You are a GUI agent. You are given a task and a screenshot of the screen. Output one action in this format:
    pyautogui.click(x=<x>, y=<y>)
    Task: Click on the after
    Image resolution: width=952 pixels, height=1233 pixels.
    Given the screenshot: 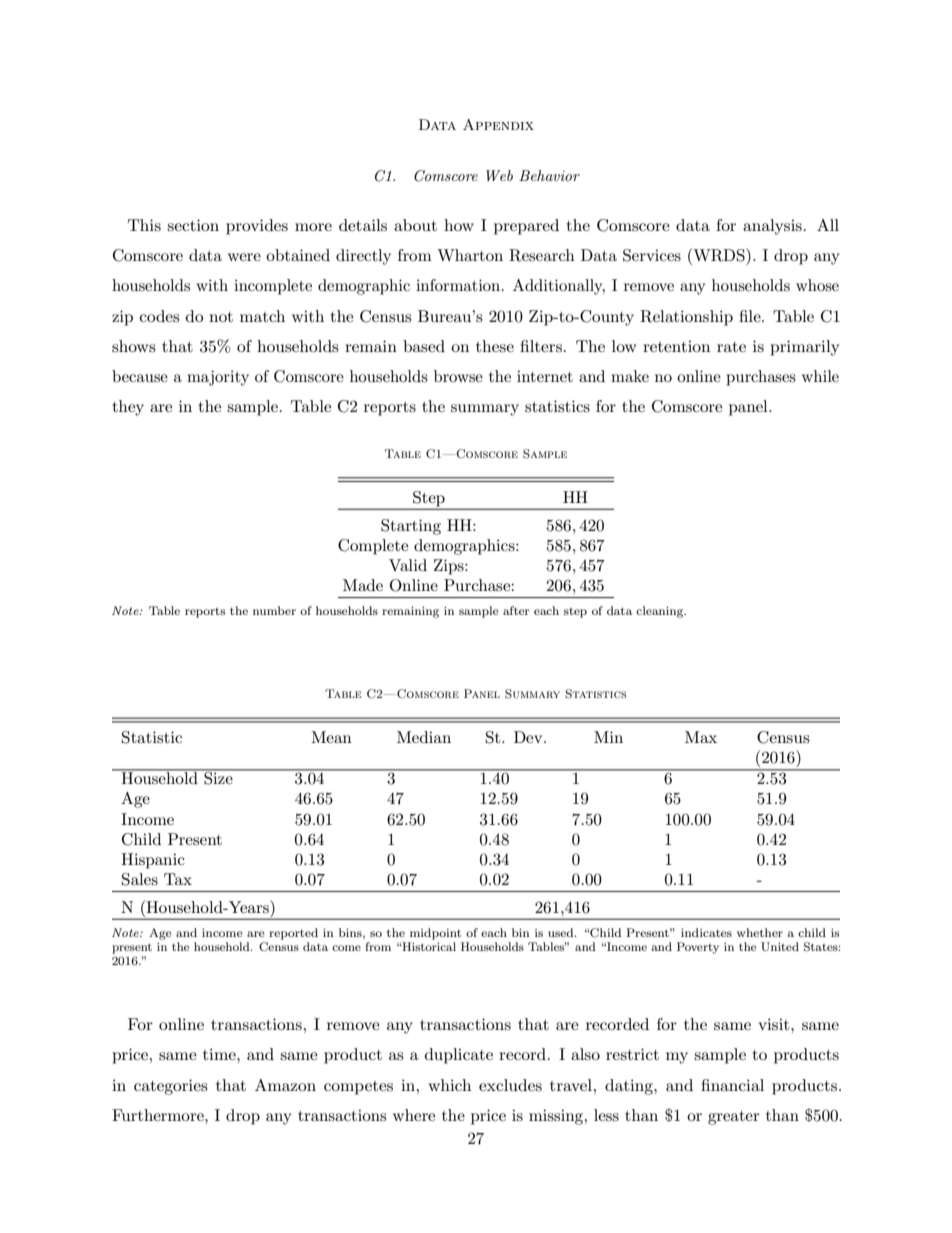 What is the action you would take?
    pyautogui.click(x=516, y=610)
